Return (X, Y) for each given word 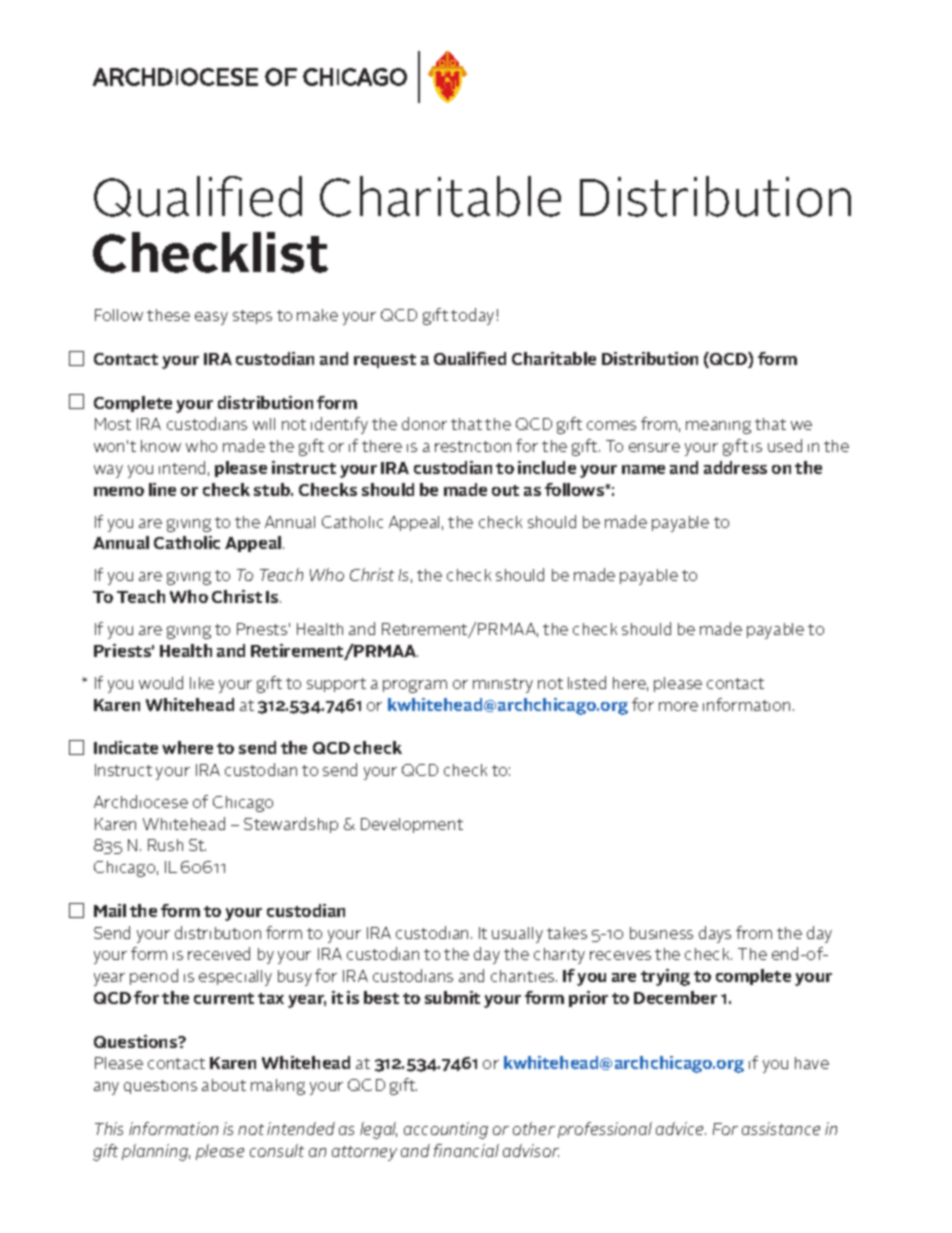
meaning (718, 427)
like (202, 683)
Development (412, 825)
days (715, 934)
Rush (165, 845)
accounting (446, 1130)
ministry (503, 685)
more (678, 706)
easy (211, 318)
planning (156, 1152)
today (472, 316)
